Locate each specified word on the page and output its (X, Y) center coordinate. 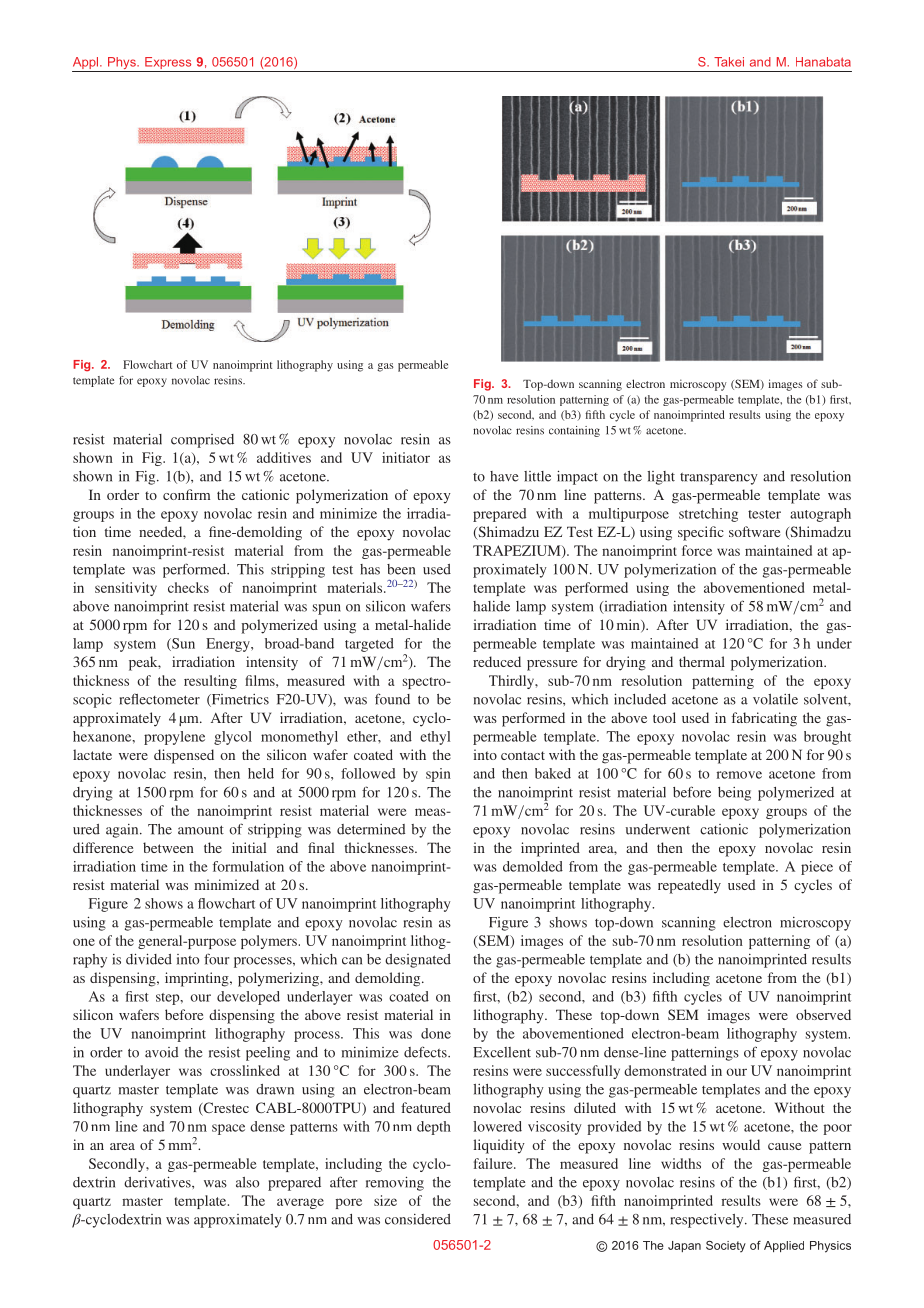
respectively (708, 1221)
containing (574, 431)
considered (418, 1219)
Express (168, 64)
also (247, 1182)
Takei (729, 62)
